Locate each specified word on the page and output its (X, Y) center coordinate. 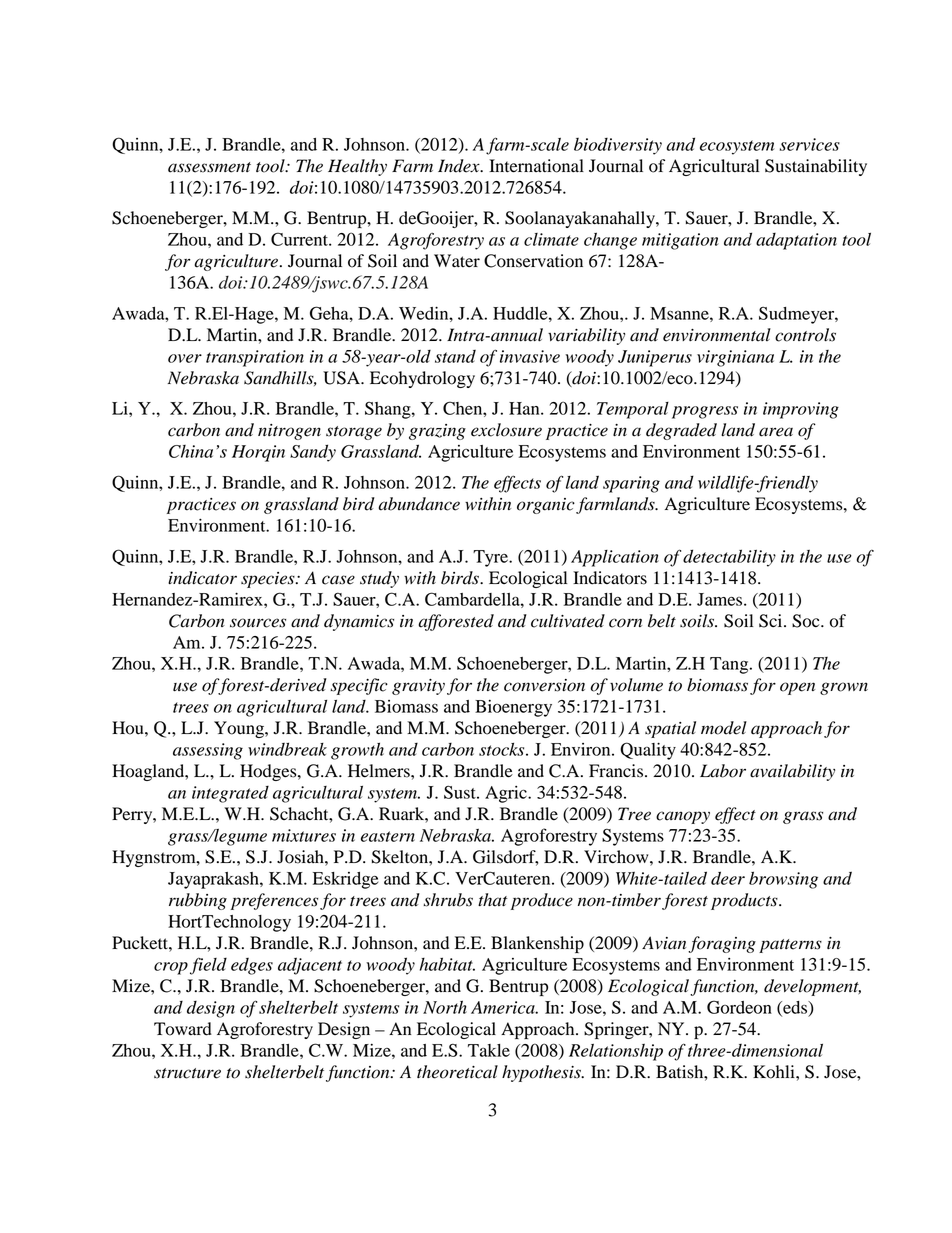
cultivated (568, 621)
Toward (183, 1029)
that (492, 900)
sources (258, 623)
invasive (530, 356)
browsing (783, 880)
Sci (772, 621)
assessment (209, 167)
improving (801, 410)
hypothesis (542, 1073)
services (810, 144)
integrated (230, 794)
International (536, 166)
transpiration (255, 358)
